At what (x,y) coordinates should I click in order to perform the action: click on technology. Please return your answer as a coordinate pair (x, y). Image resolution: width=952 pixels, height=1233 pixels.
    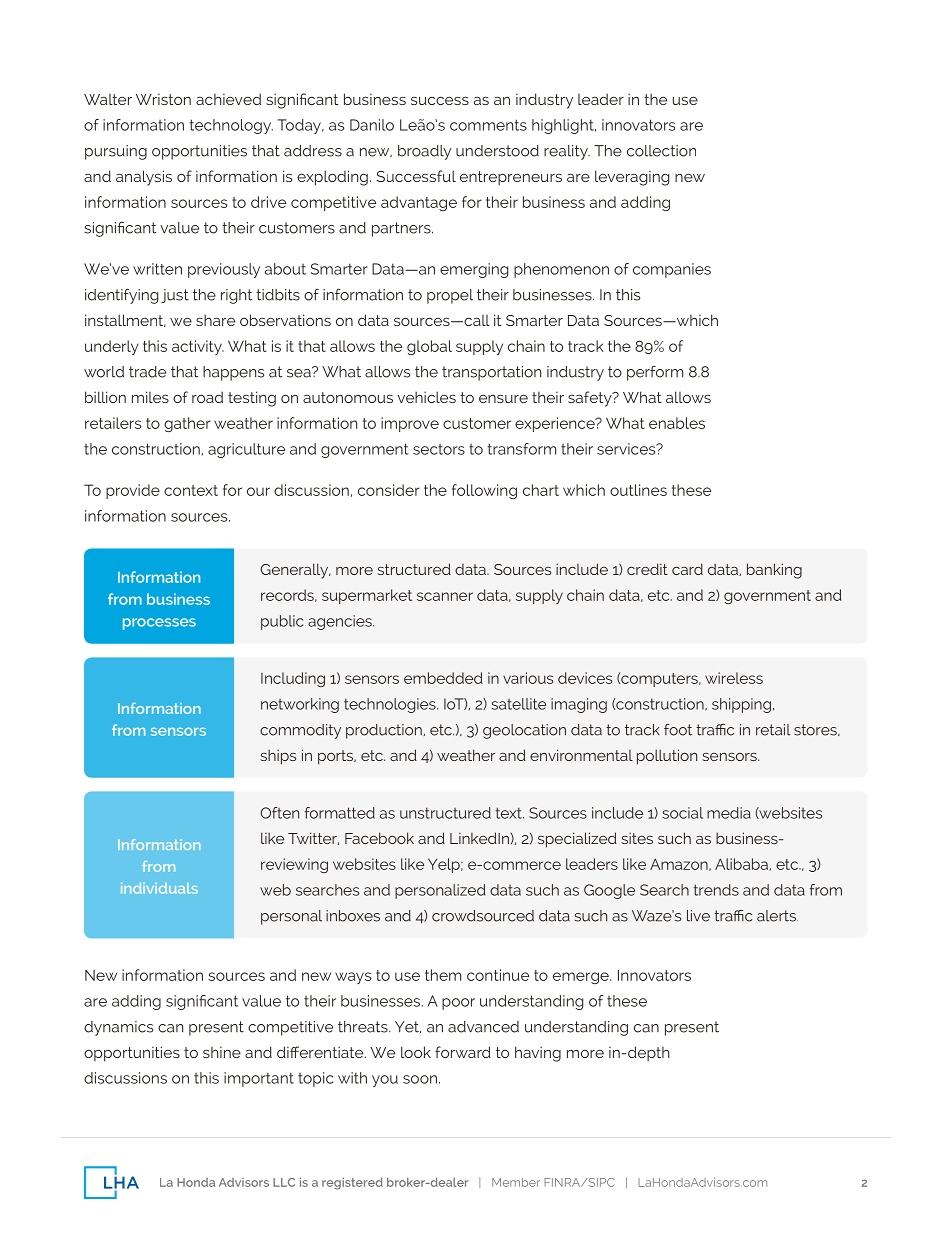
    Looking at the image, I should click on (231, 126).
